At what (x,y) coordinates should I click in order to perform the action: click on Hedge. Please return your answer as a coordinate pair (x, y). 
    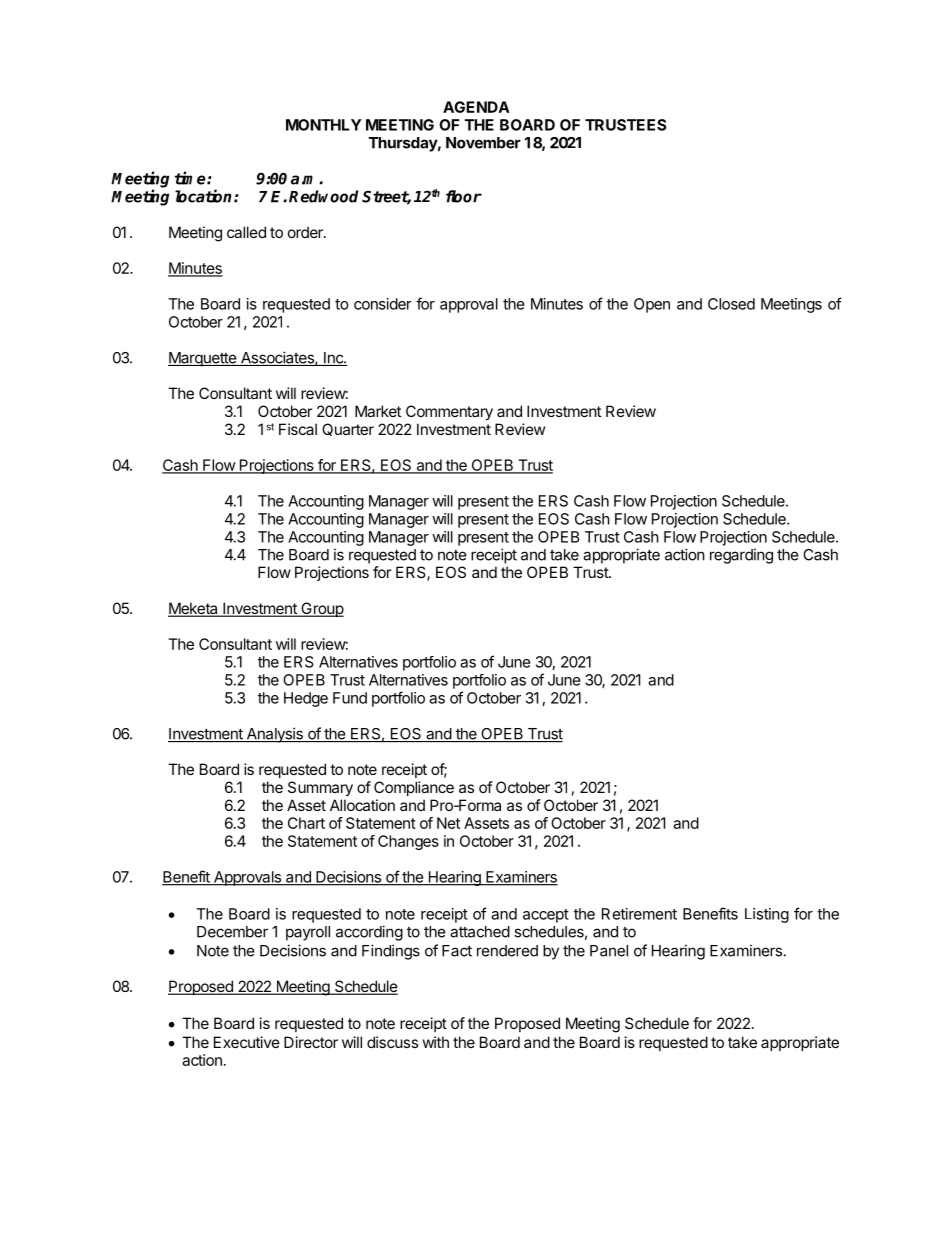
    Looking at the image, I should click on (306, 699).
